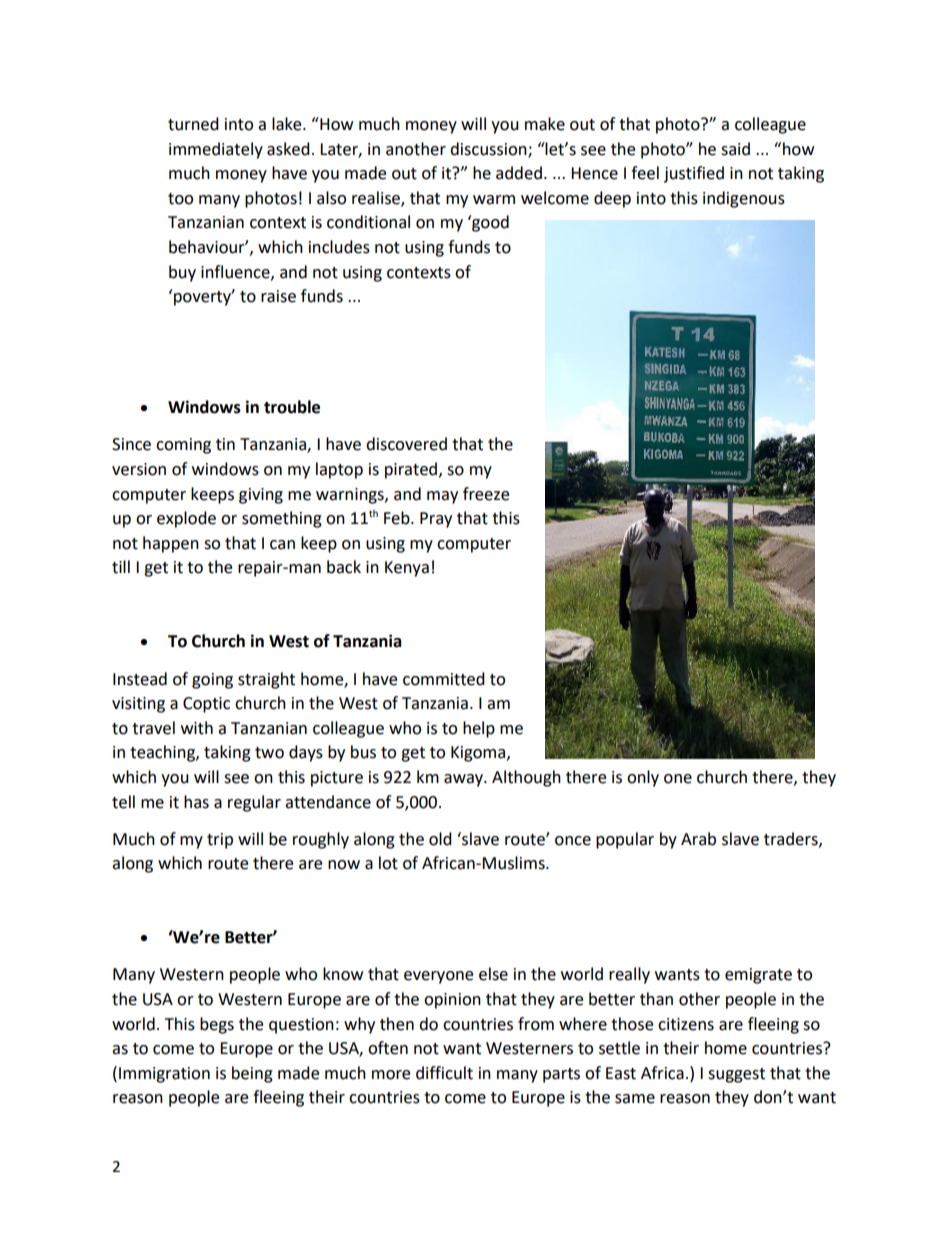 The image size is (952, 1233). Describe the element at coordinates (407, 569) in the screenshot. I see `Kenya` at that location.
